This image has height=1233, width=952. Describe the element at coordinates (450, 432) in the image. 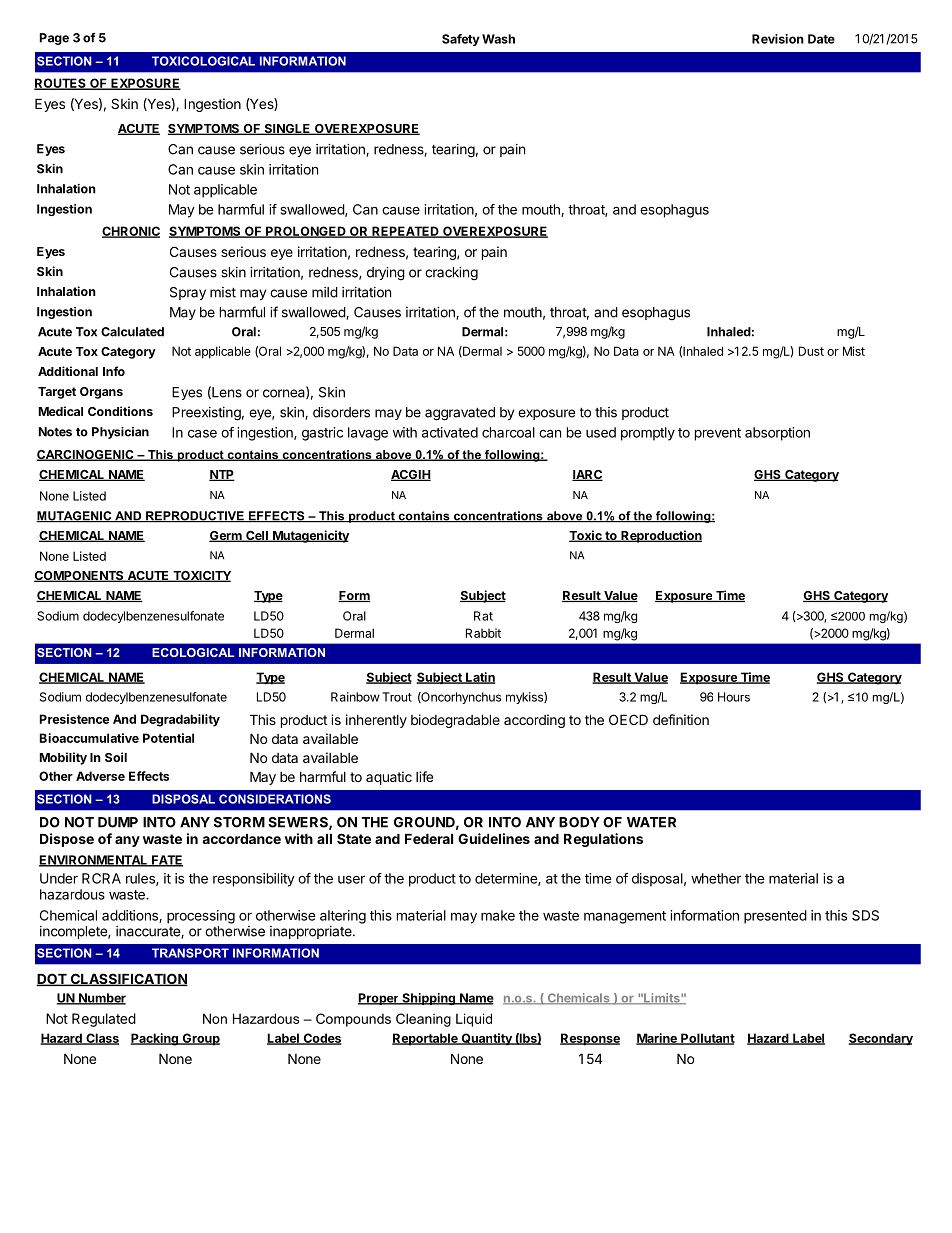

I see `activated` at that location.
